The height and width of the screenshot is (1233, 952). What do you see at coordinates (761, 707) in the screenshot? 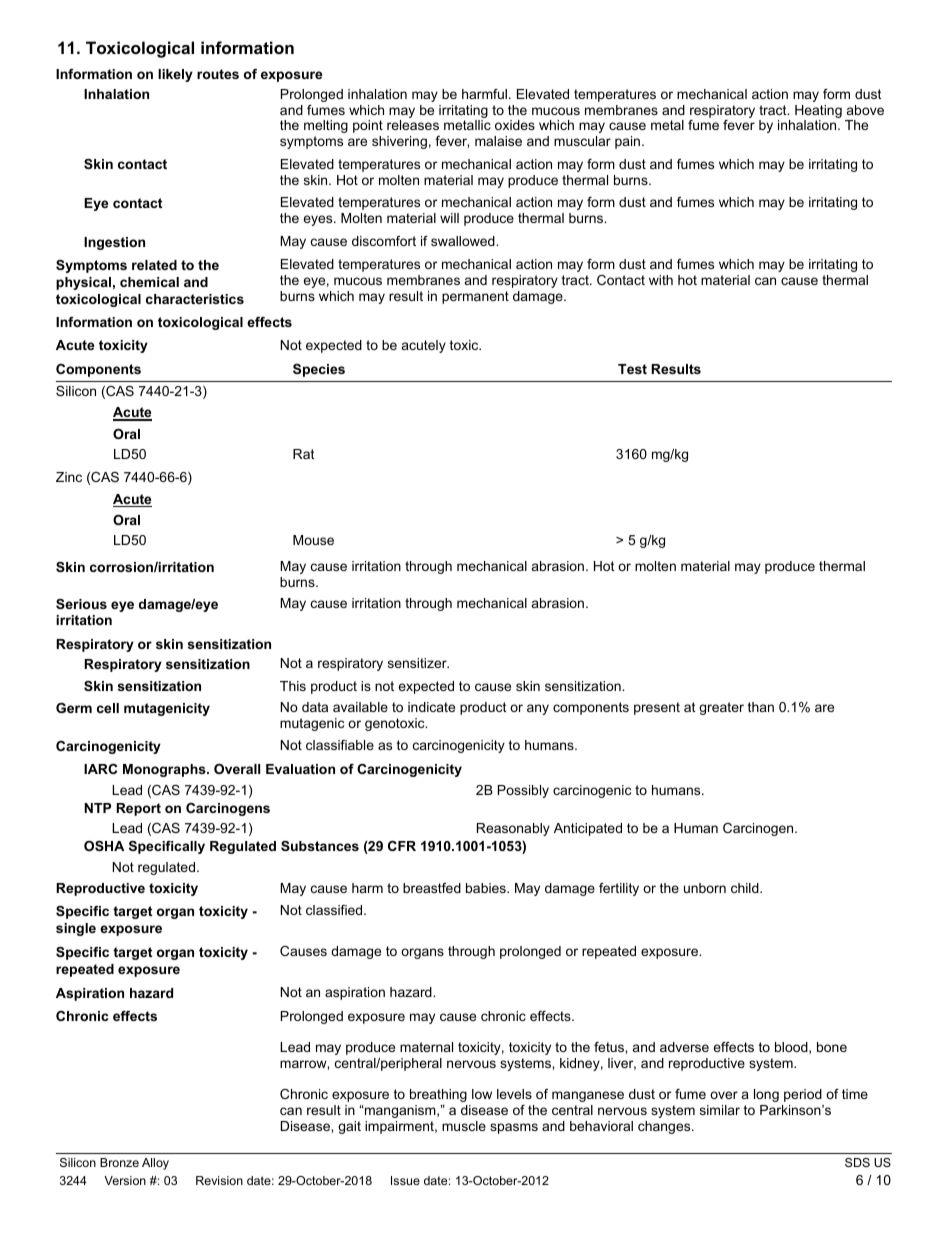
I see `than` at bounding box center [761, 707].
